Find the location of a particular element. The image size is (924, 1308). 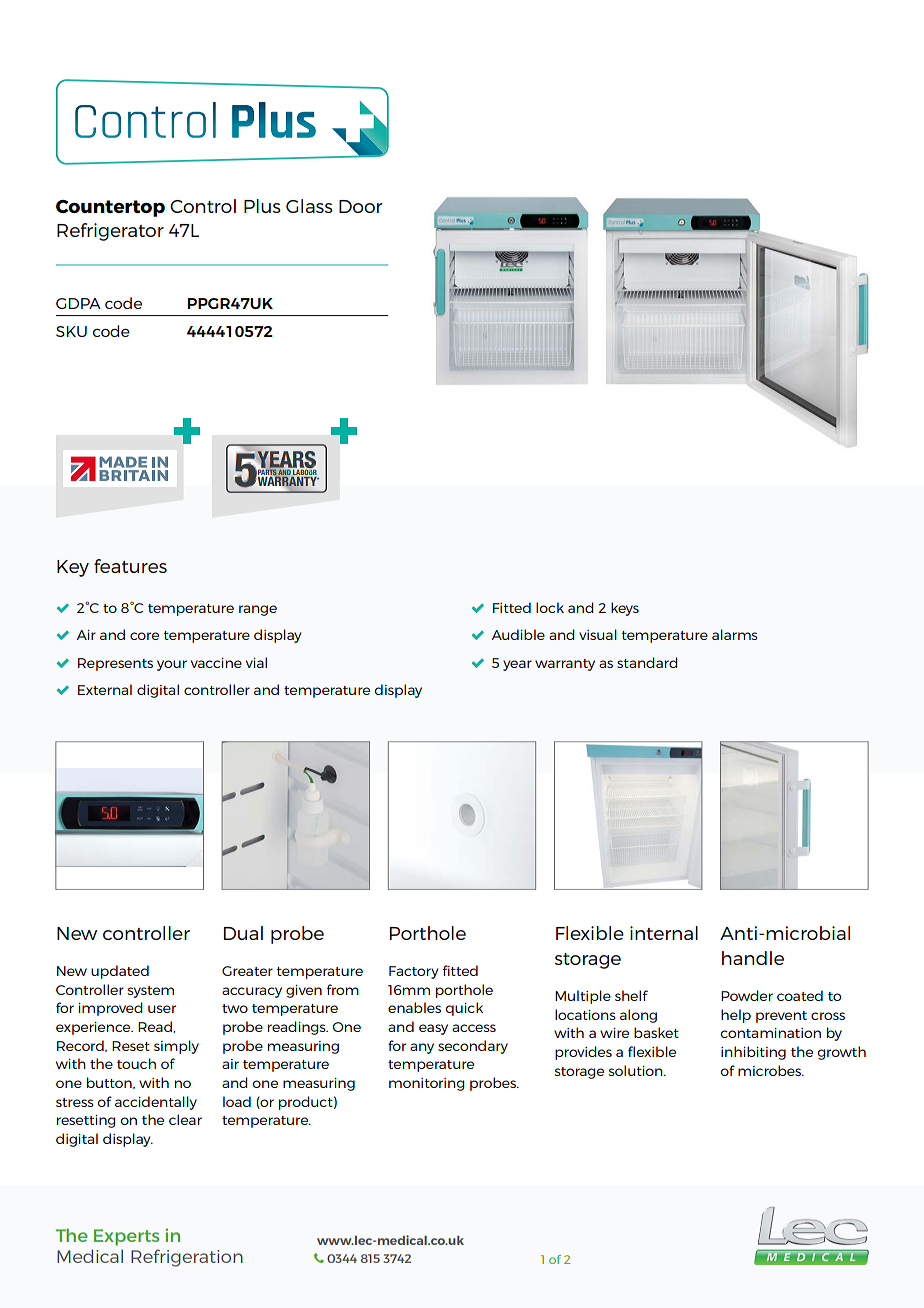

Door is located at coordinates (360, 206).
